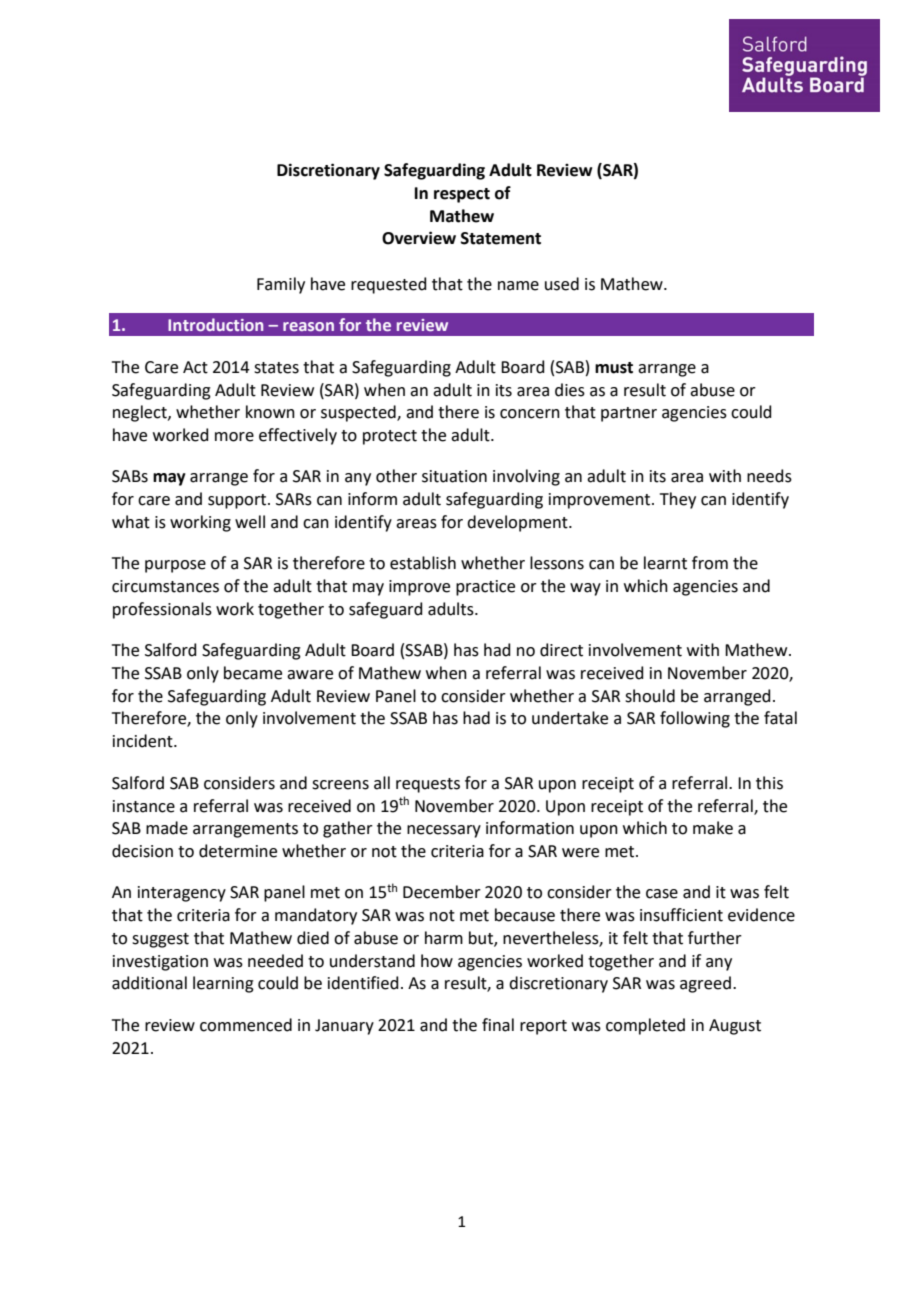  I want to click on learning, so click(223, 984).
